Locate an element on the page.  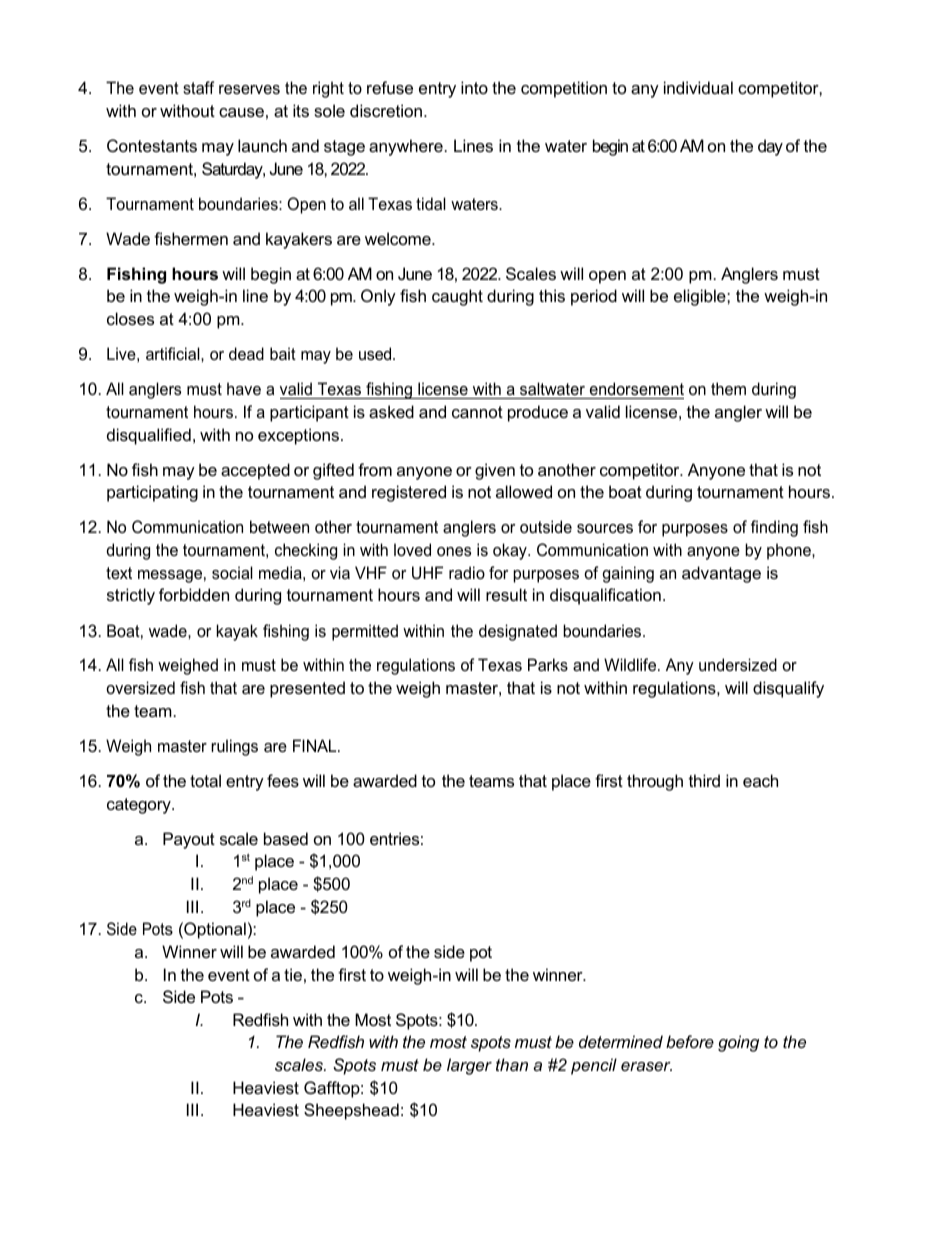
staff is located at coordinates (198, 87).
